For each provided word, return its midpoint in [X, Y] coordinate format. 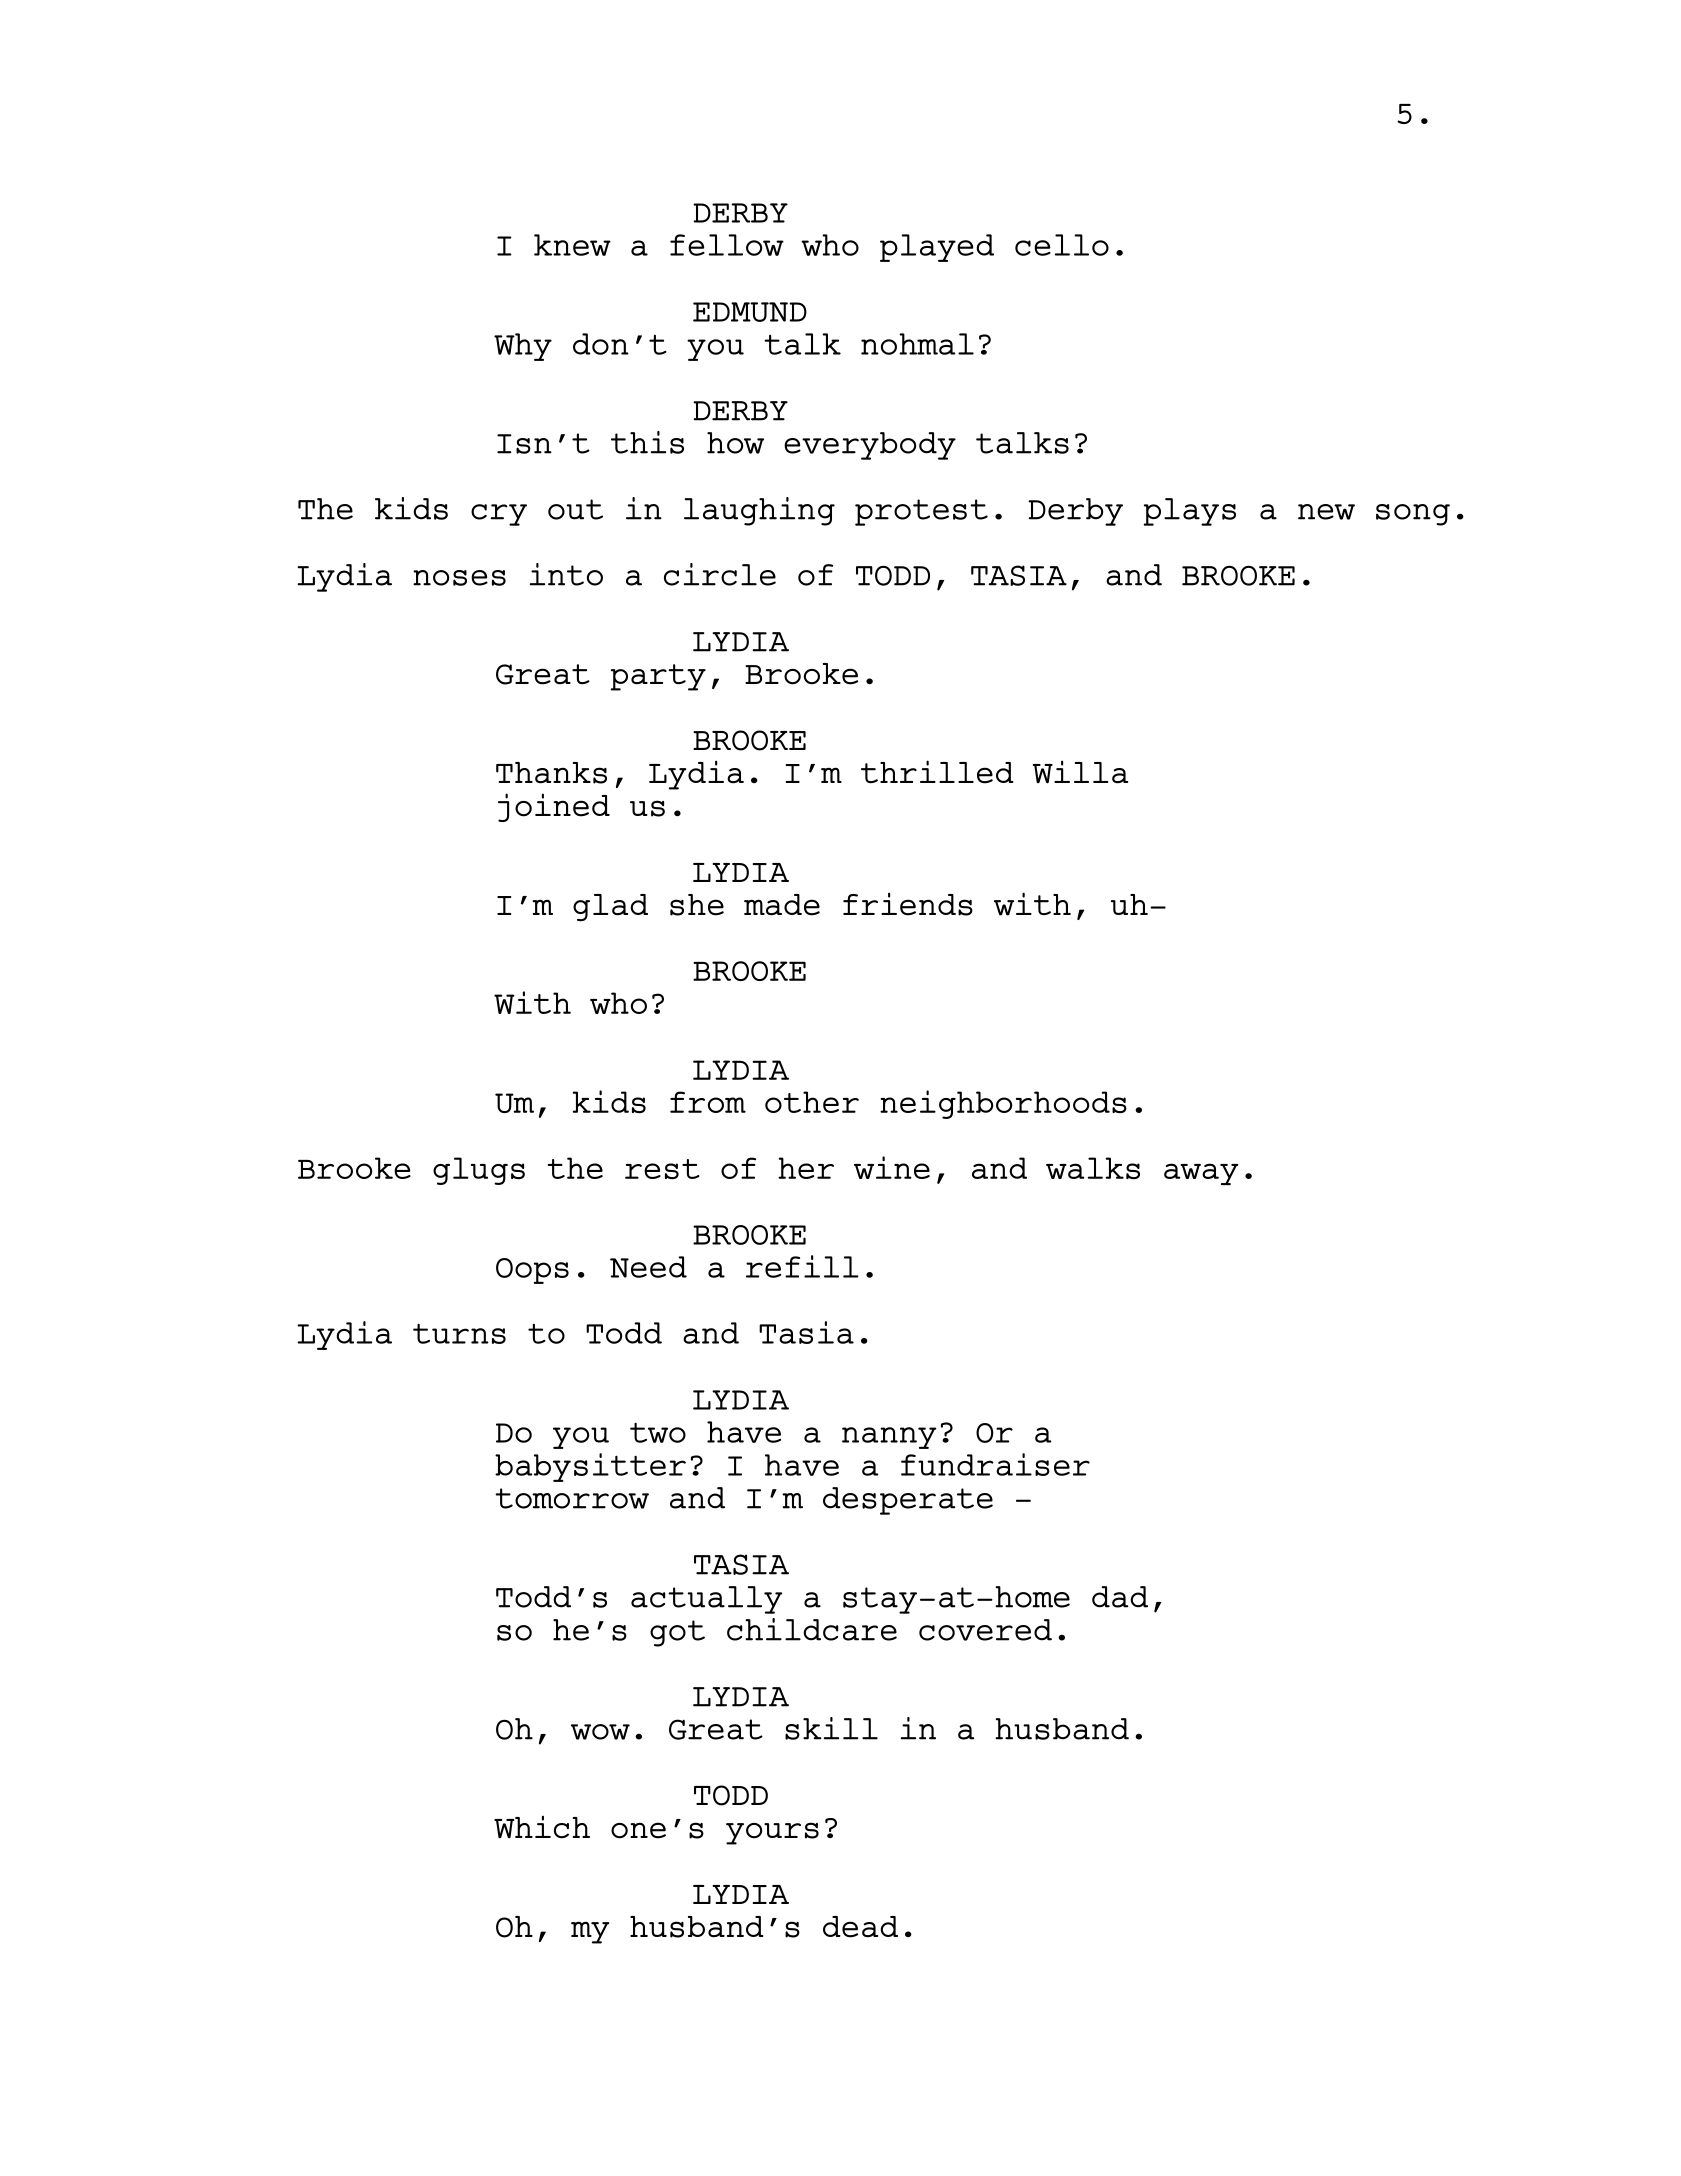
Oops [532, 1271]
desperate [908, 1501]
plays [1190, 512]
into [566, 574]
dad [1120, 1597]
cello [1062, 245]
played [937, 248]
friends [908, 904]
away [1201, 1174]
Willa [1080, 772]
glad [610, 908]
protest [921, 512]
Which [542, 1827]
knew [572, 245]
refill [802, 1266]
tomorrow [572, 1498]
